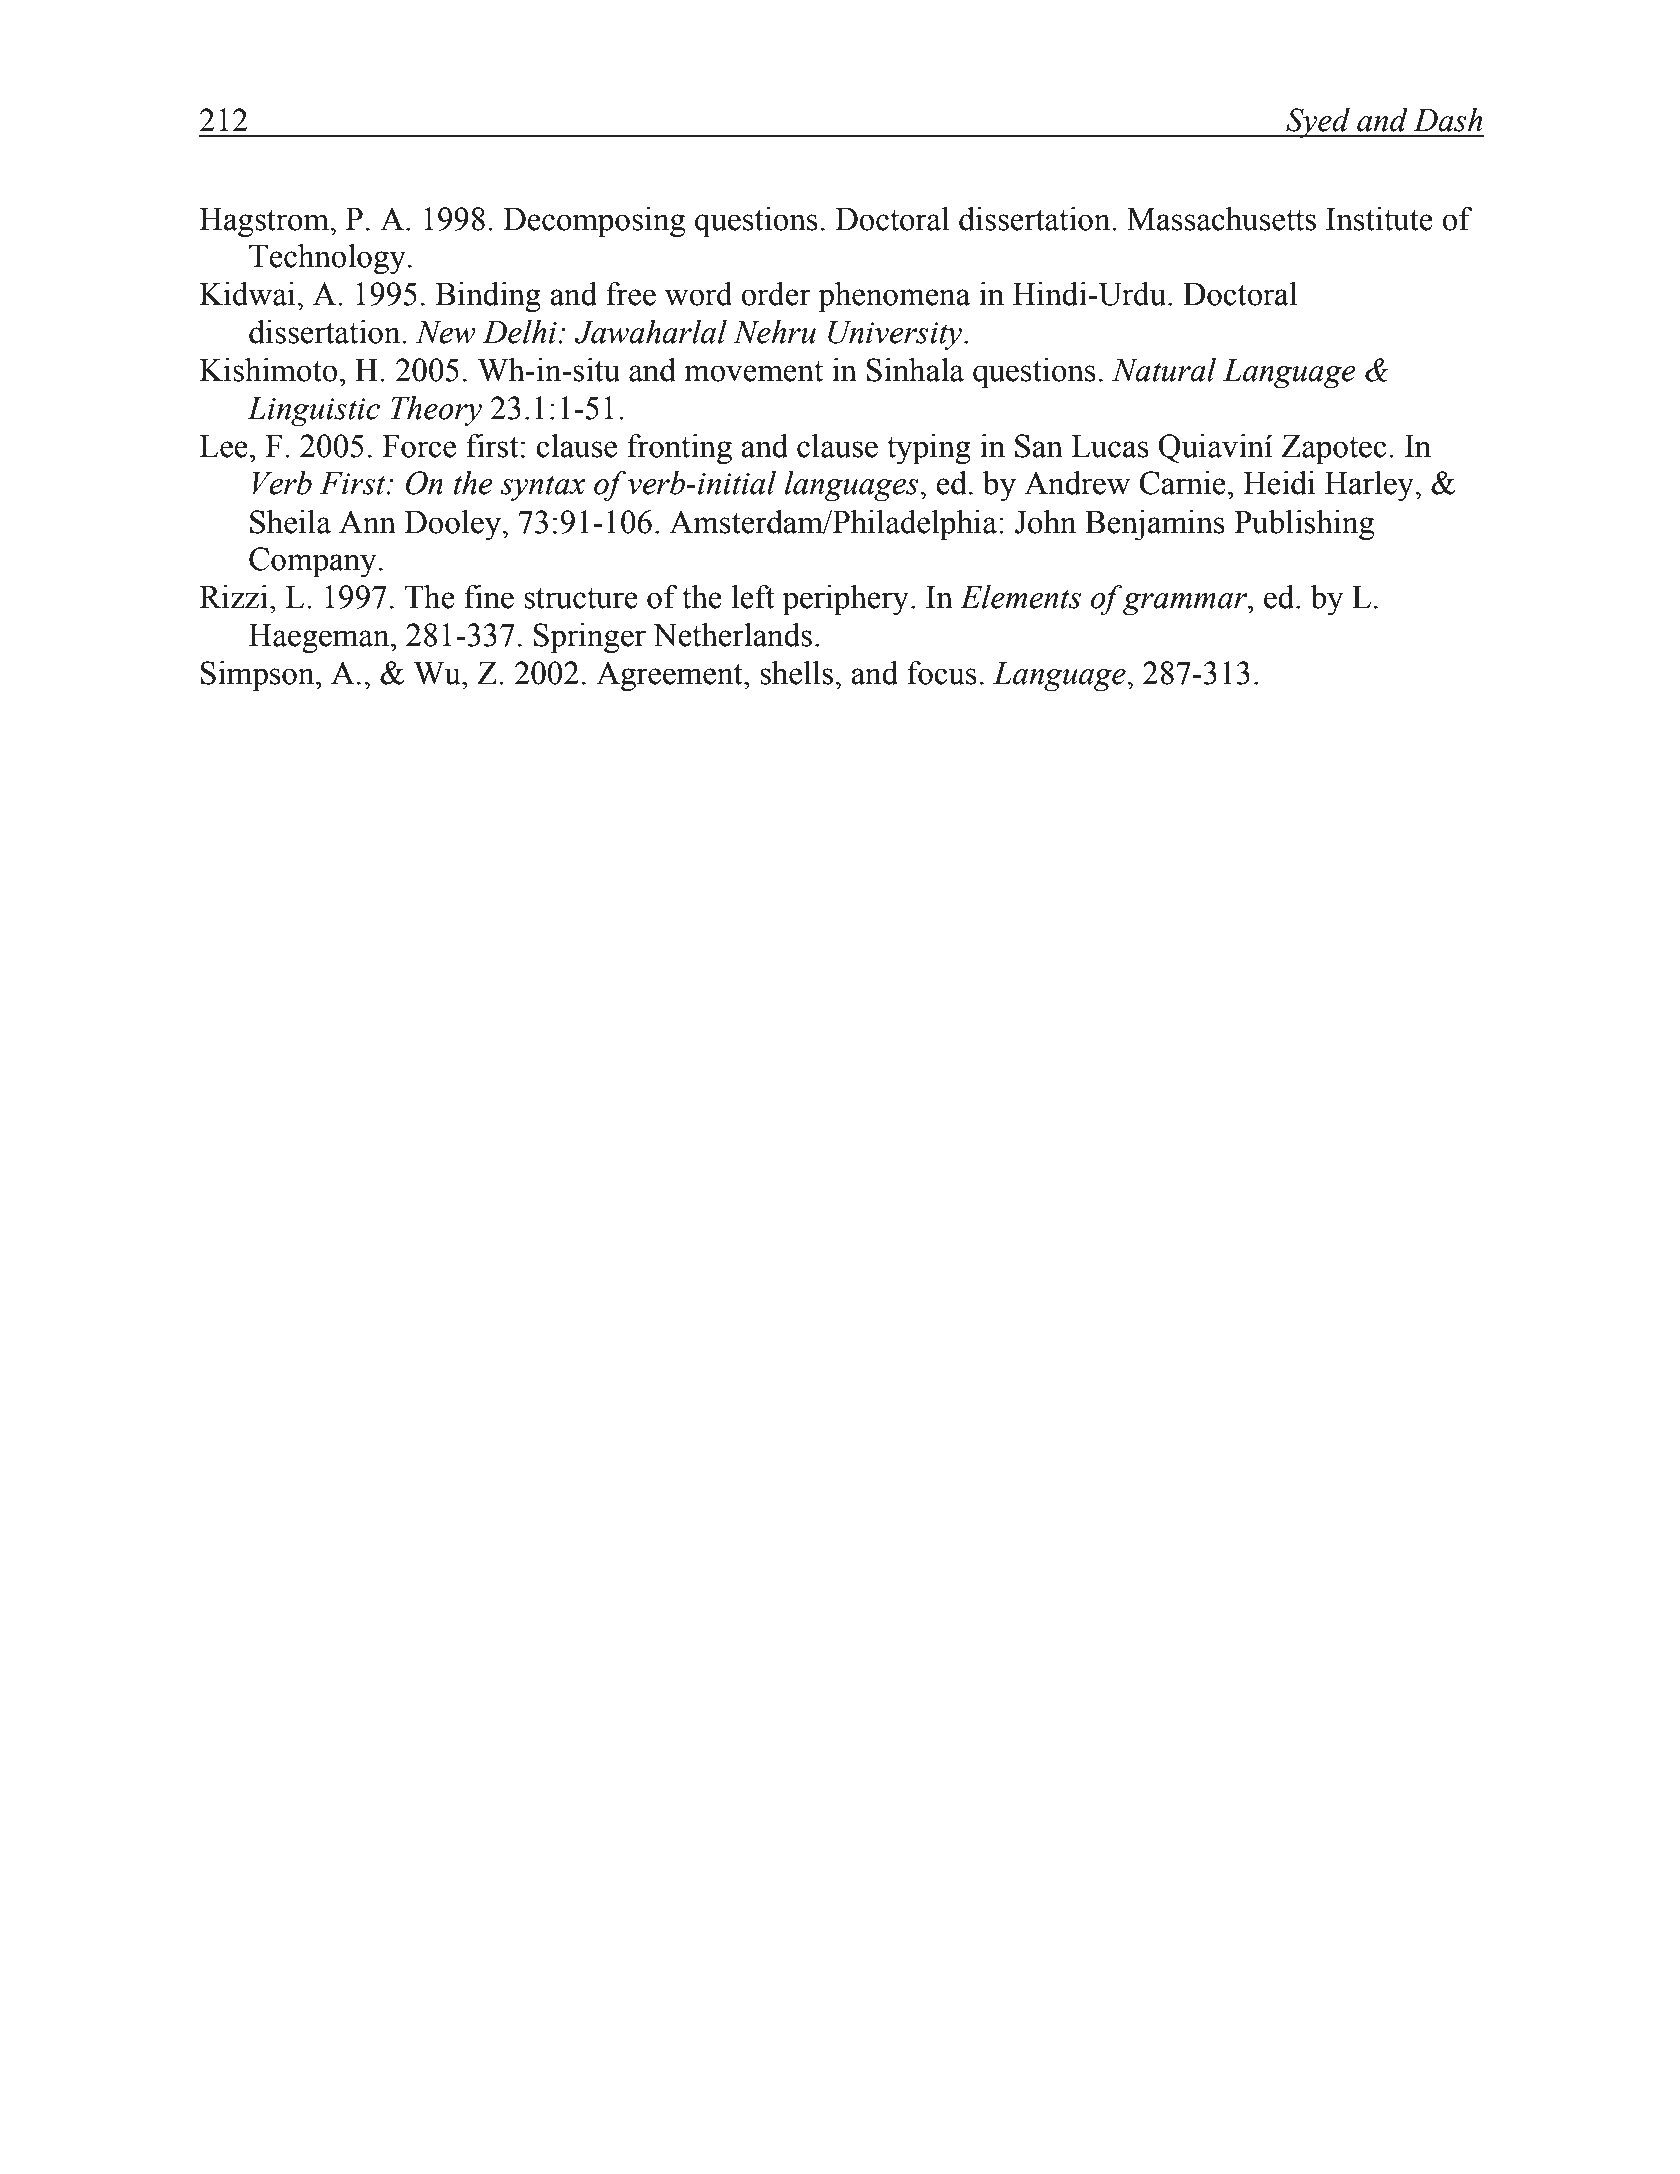  What do you see at coordinates (313, 412) in the page?
I see `Linguistic` at bounding box center [313, 412].
